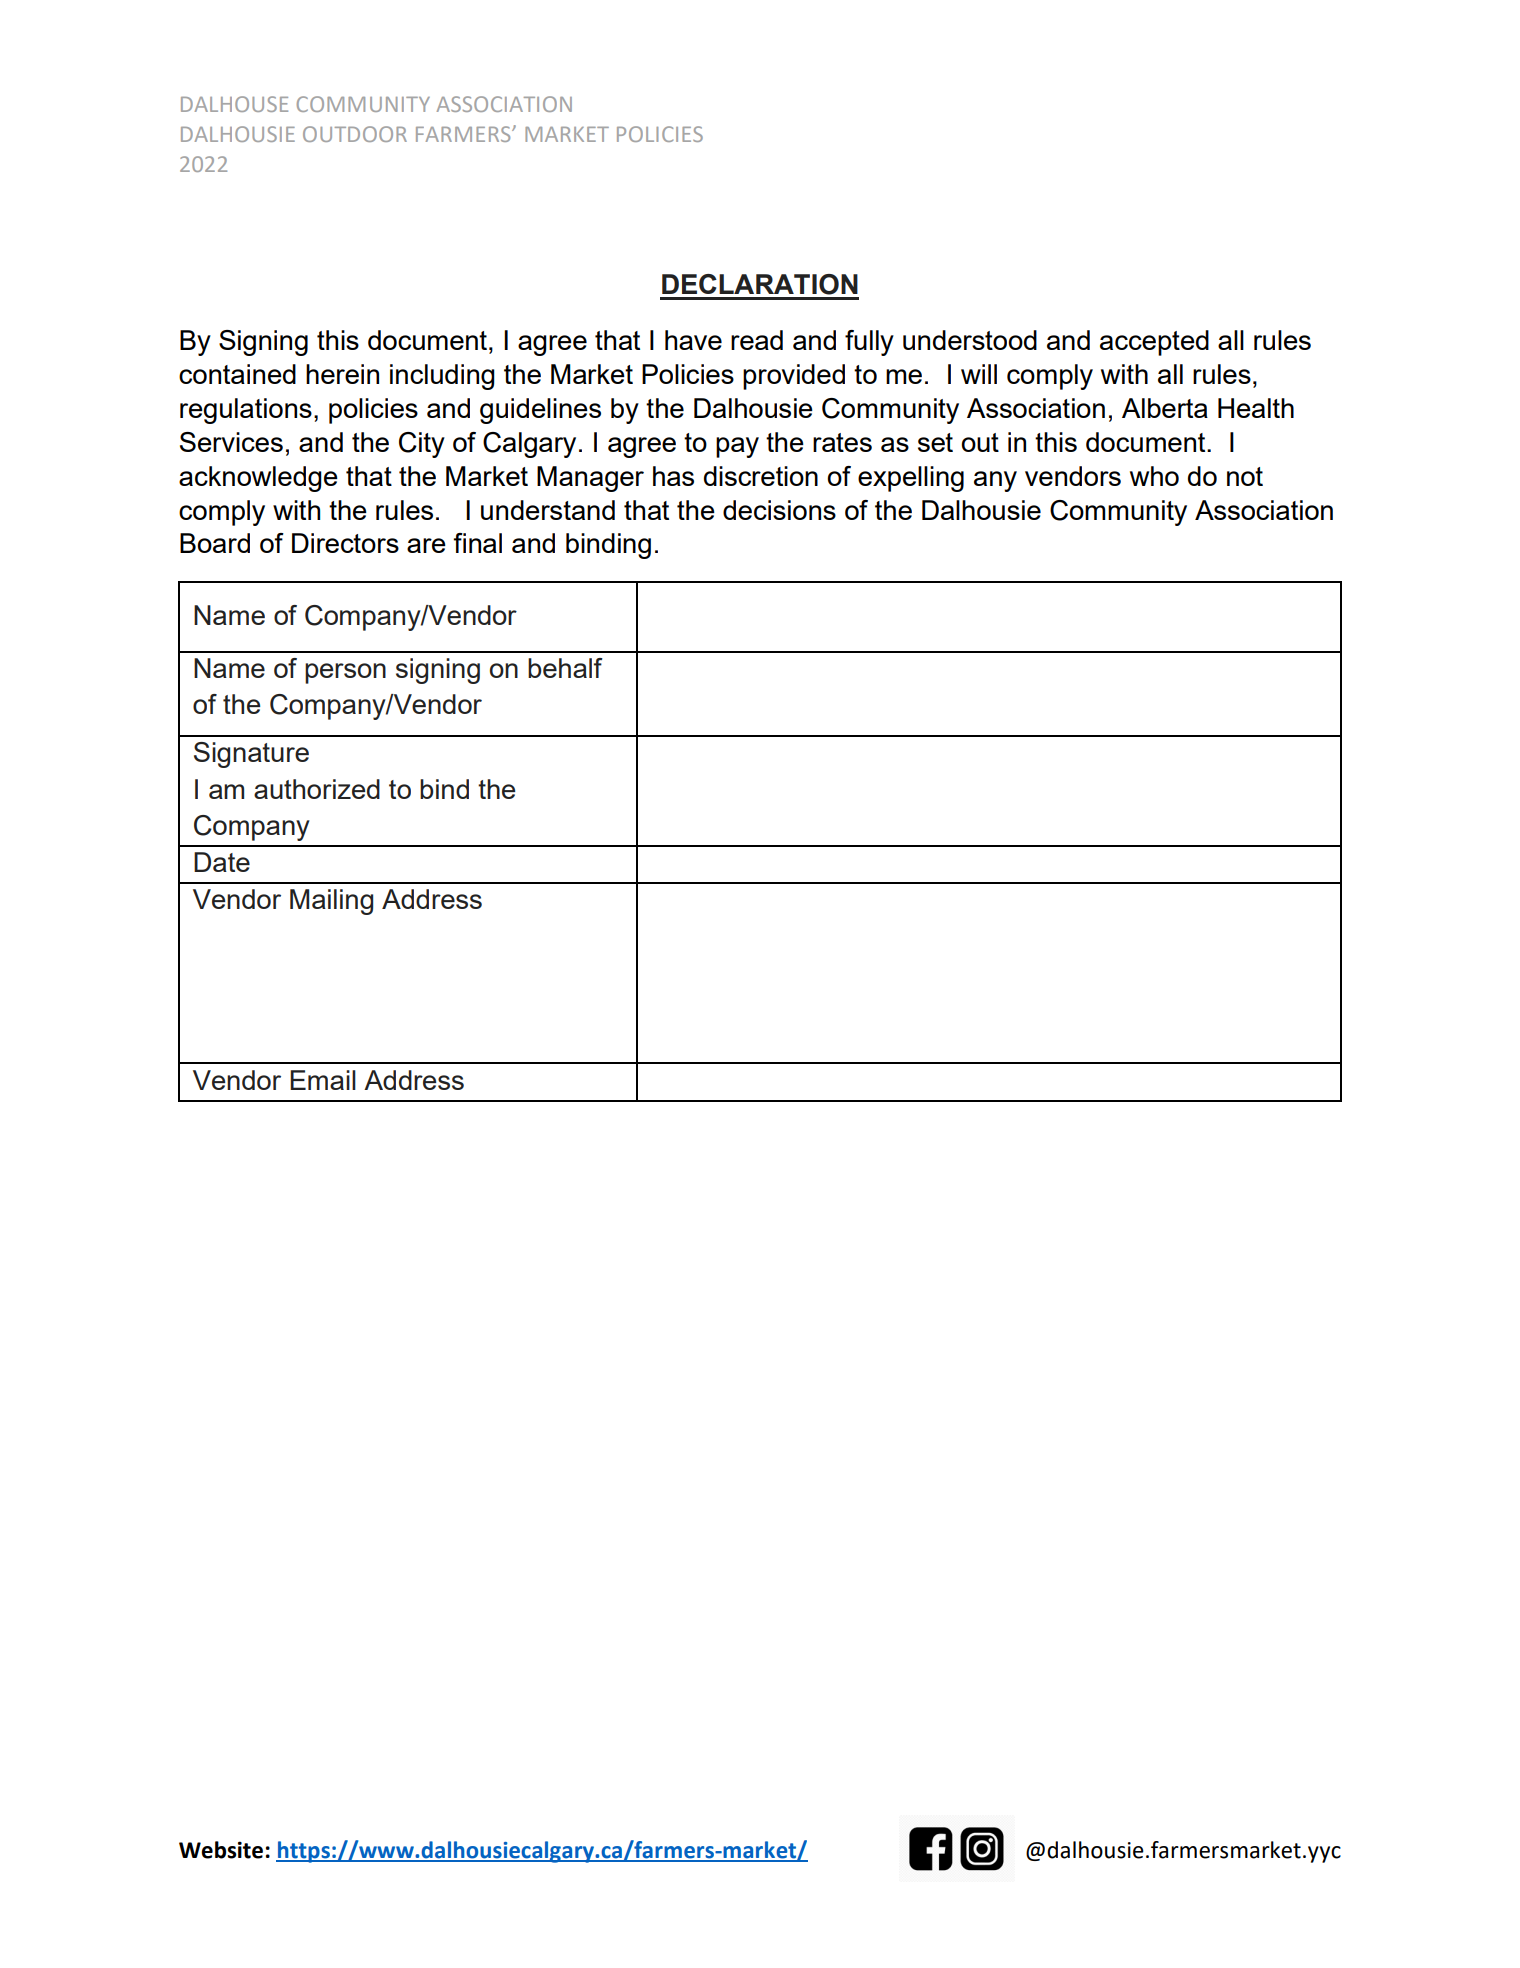 The width and height of the document is (1520, 1968). What do you see at coordinates (323, 1080) in the document?
I see `Email` at bounding box center [323, 1080].
